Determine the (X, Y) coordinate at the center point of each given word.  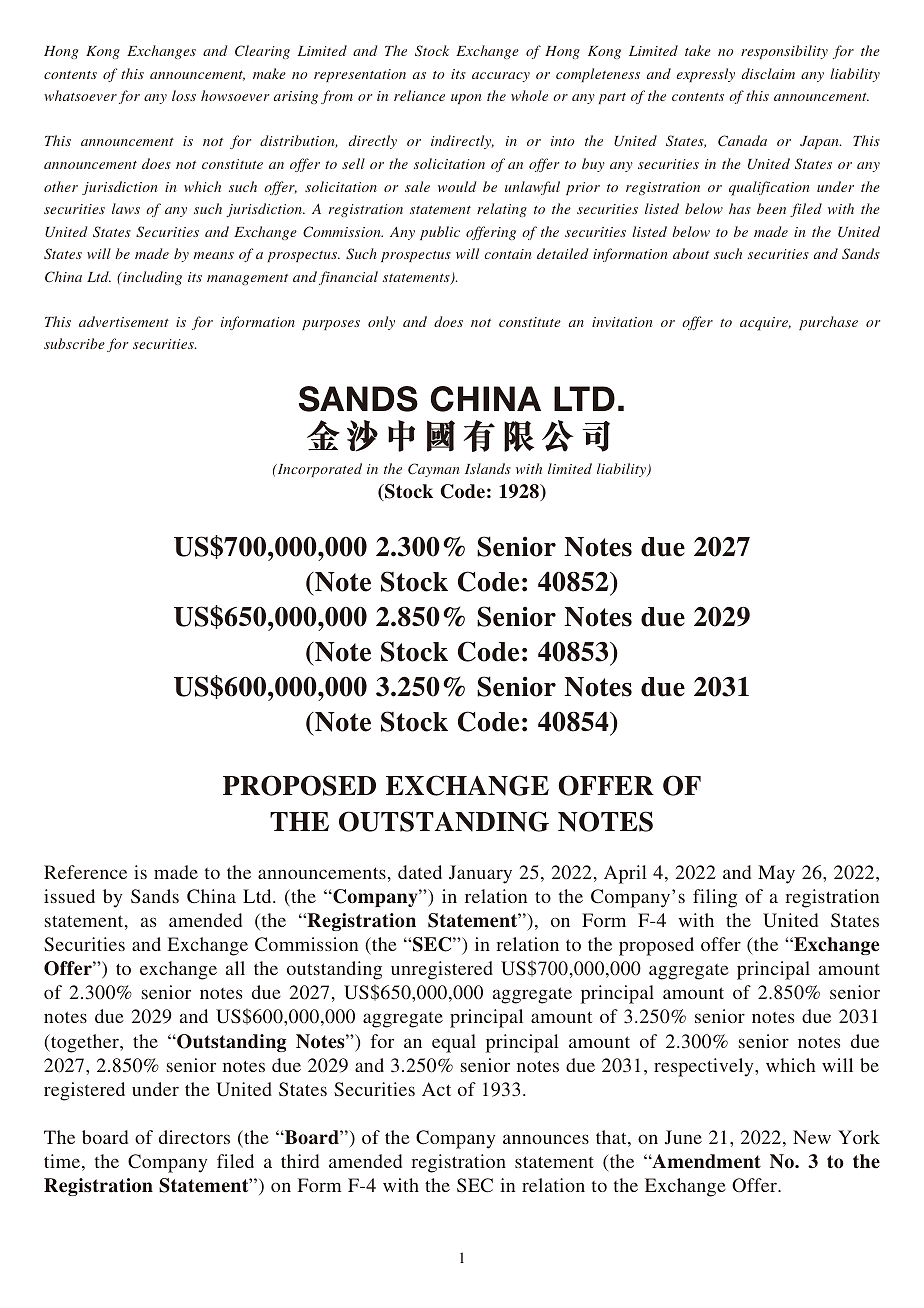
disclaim (768, 73)
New (812, 1137)
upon (466, 99)
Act (436, 1089)
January (480, 874)
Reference (85, 872)
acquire (765, 324)
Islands (488, 468)
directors (194, 1137)
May (776, 874)
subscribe (74, 343)
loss (184, 95)
